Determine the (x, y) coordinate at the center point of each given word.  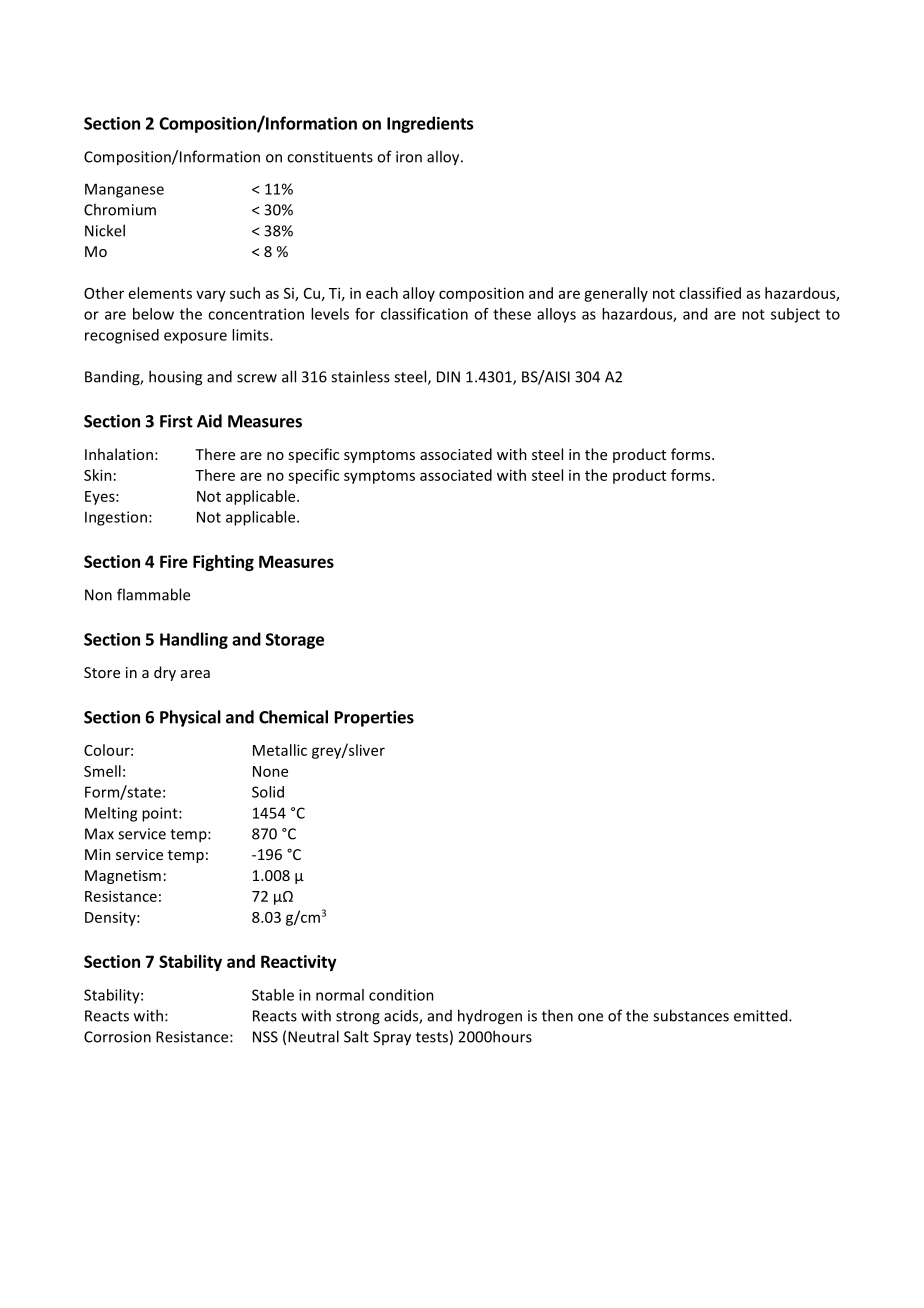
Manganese (124, 190)
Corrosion (117, 1037)
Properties (374, 718)
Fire (174, 561)
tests (432, 1037)
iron (409, 157)
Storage (295, 641)
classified (710, 293)
